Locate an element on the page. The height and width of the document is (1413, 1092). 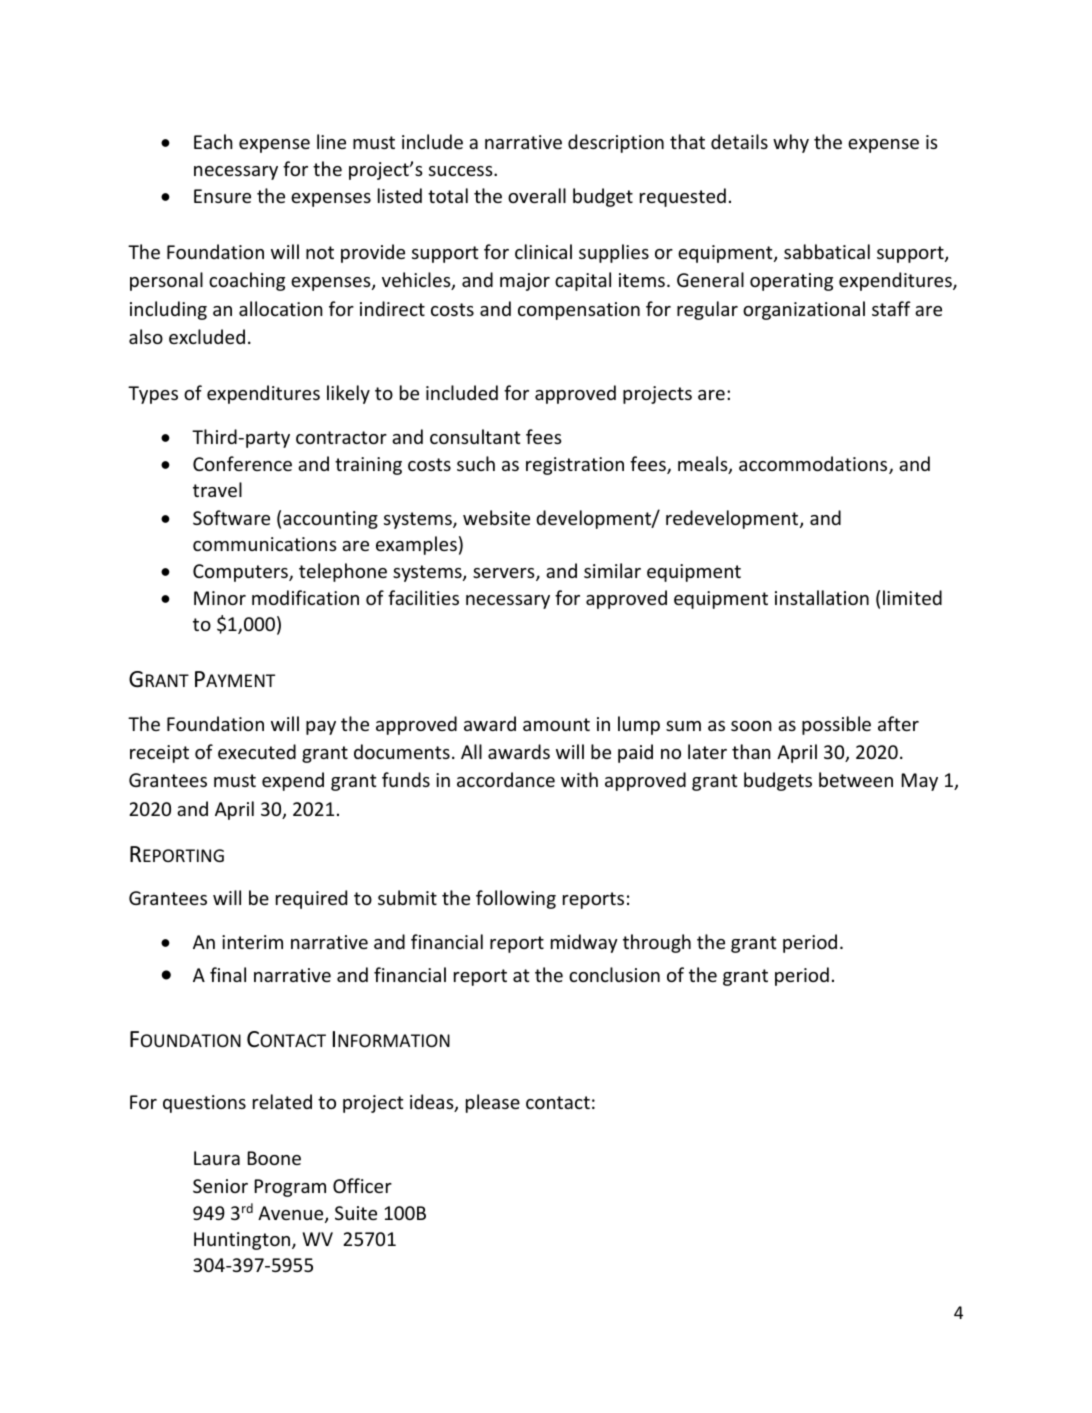
accommodations is located at coordinates (814, 465).
